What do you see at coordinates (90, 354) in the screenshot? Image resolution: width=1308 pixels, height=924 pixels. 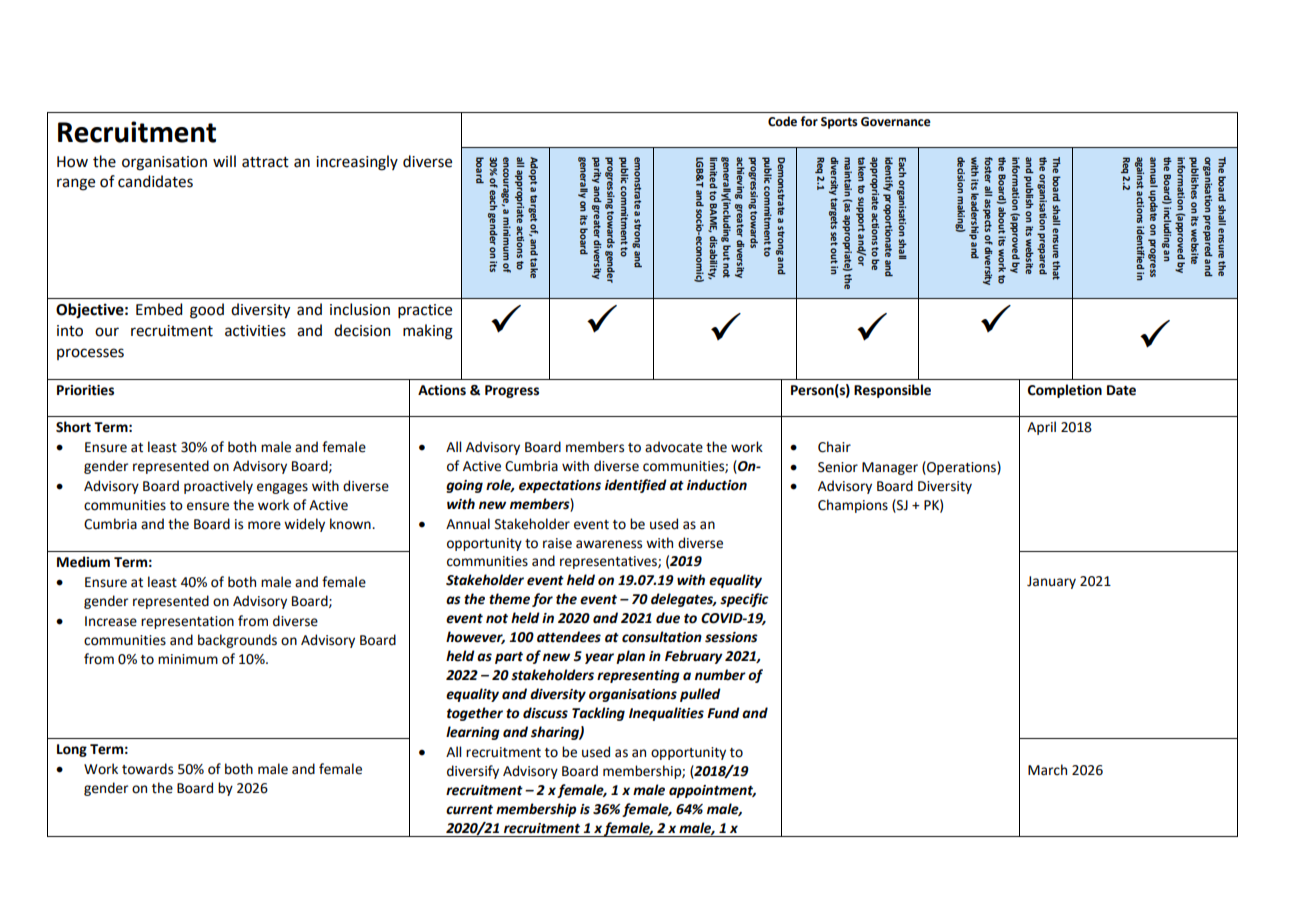 I see `processes` at bounding box center [90, 354].
